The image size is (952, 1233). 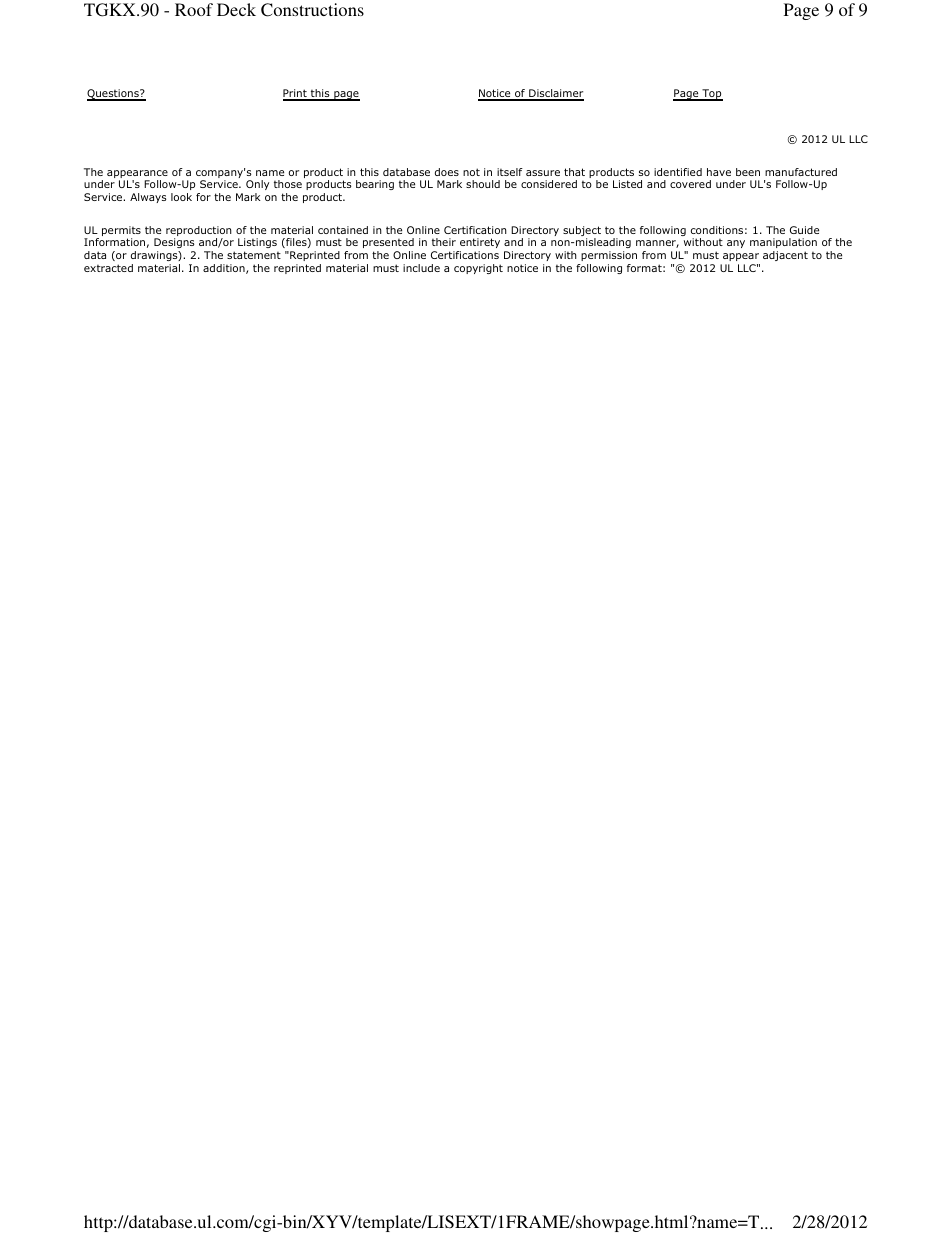 What do you see at coordinates (257, 185) in the document?
I see `Only` at bounding box center [257, 185].
